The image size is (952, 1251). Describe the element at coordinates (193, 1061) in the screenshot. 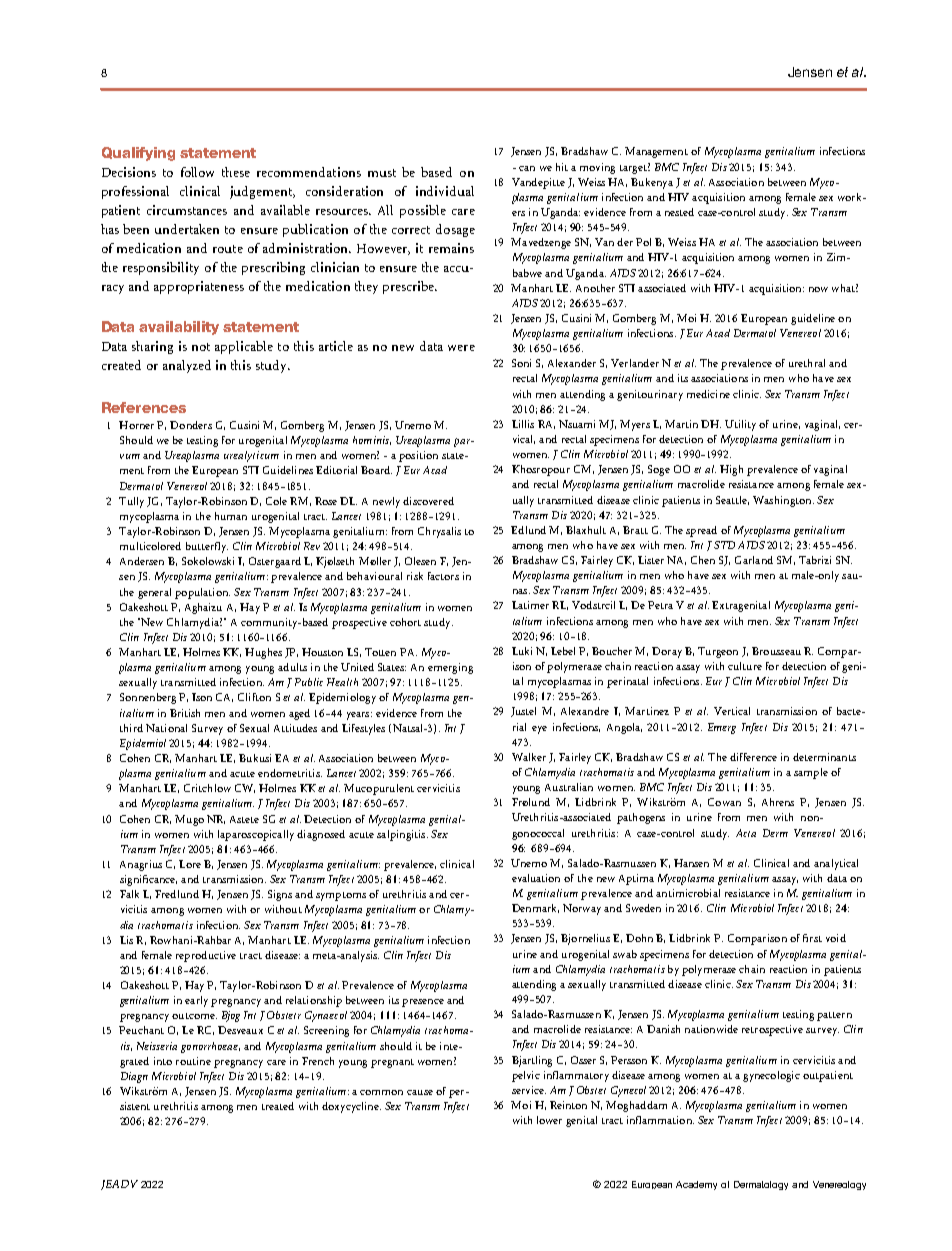

I see `routine` at that location.
